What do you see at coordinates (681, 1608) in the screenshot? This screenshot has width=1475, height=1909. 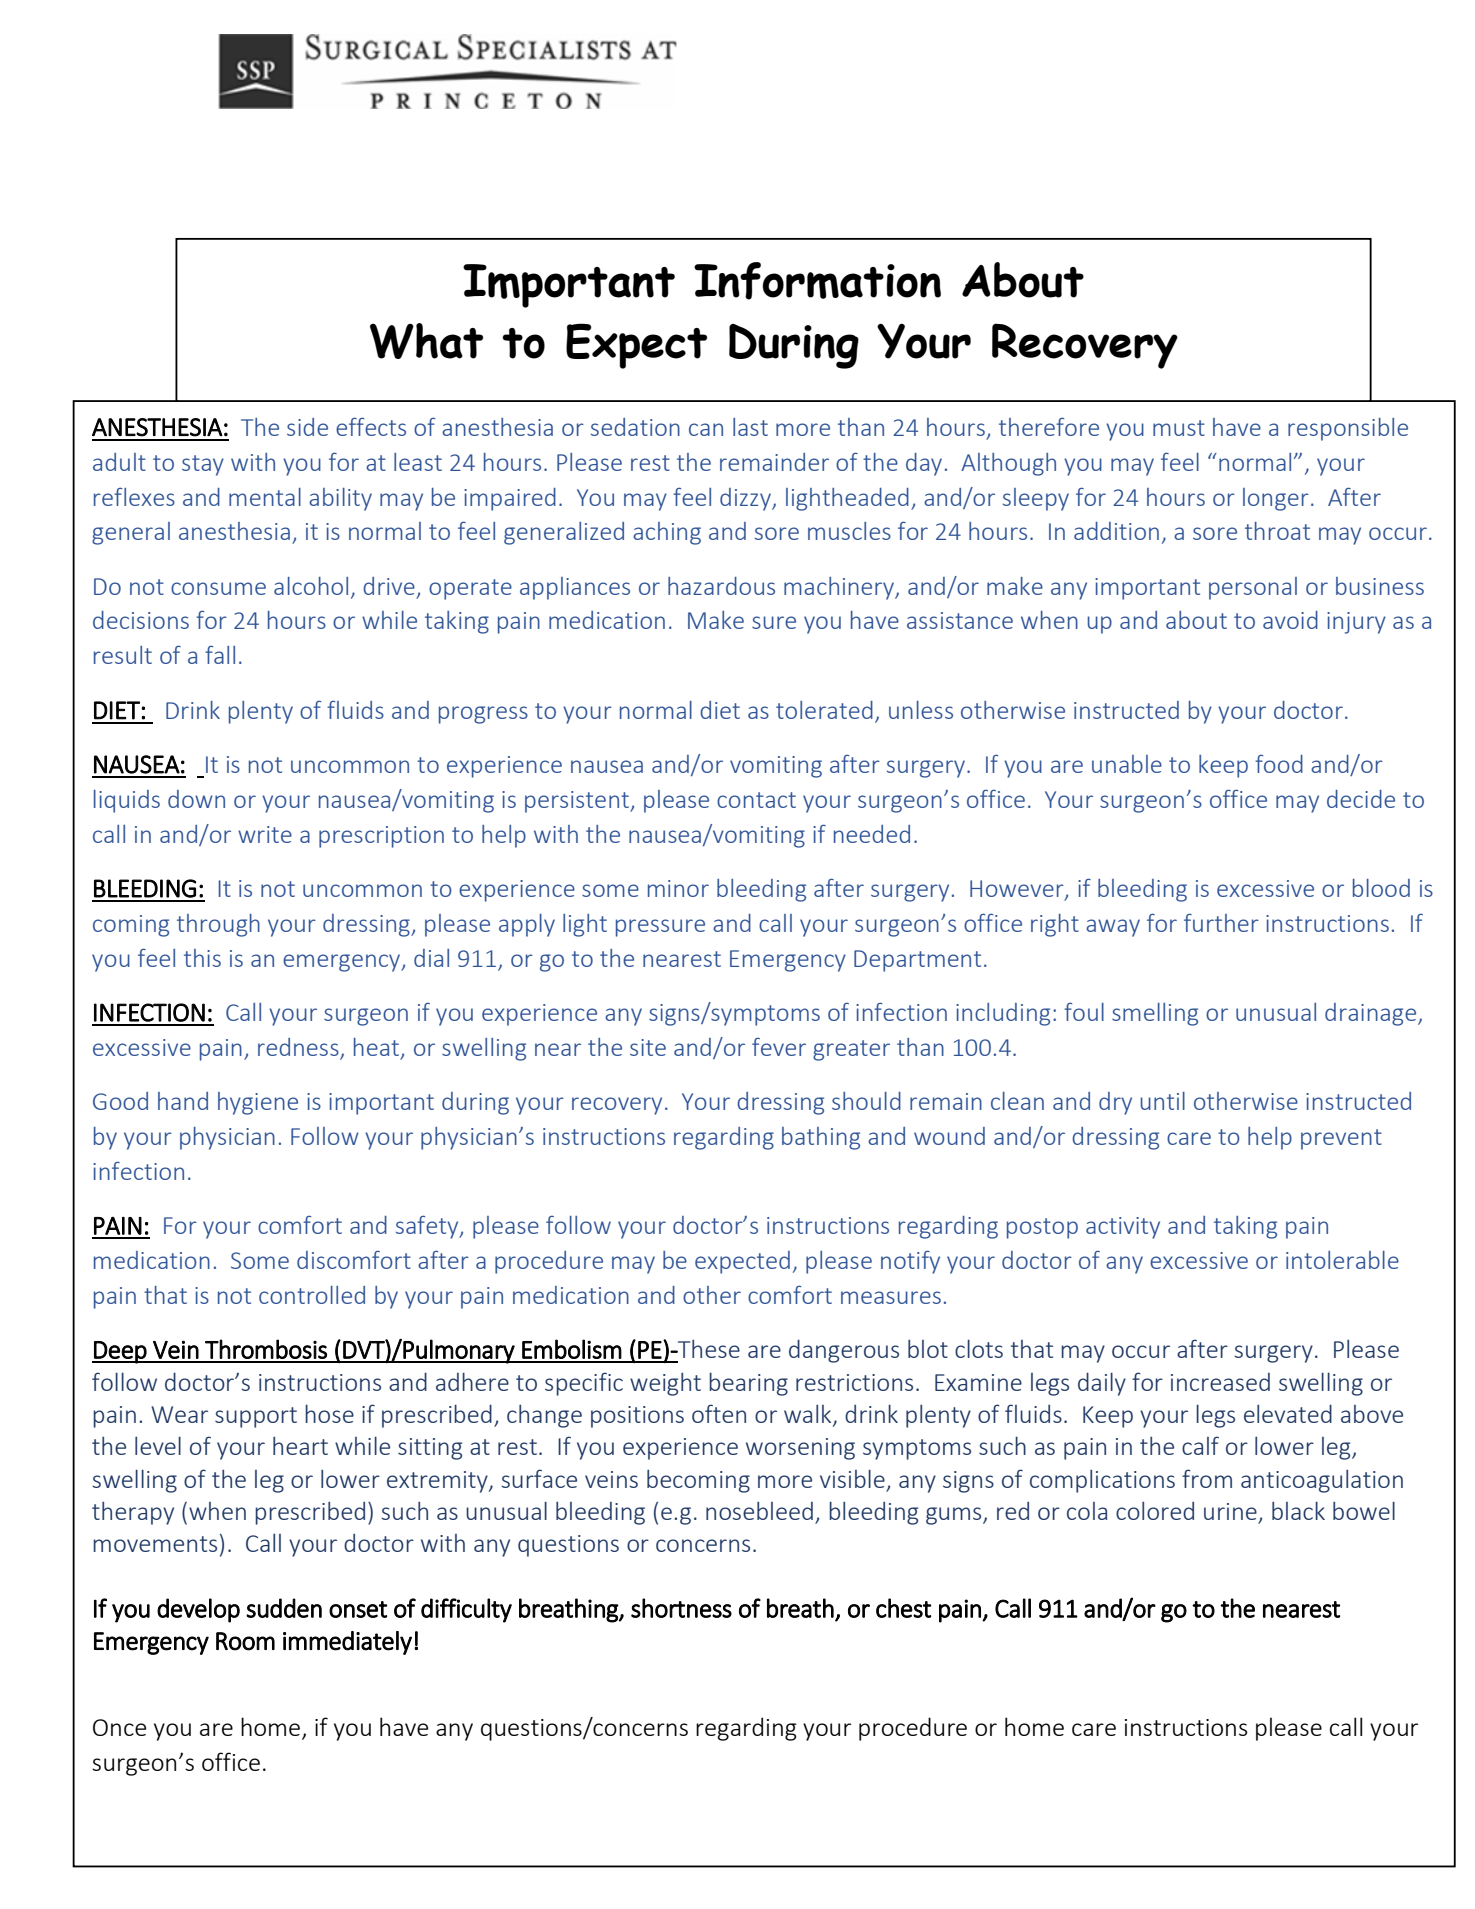 I see `shortness` at bounding box center [681, 1608].
